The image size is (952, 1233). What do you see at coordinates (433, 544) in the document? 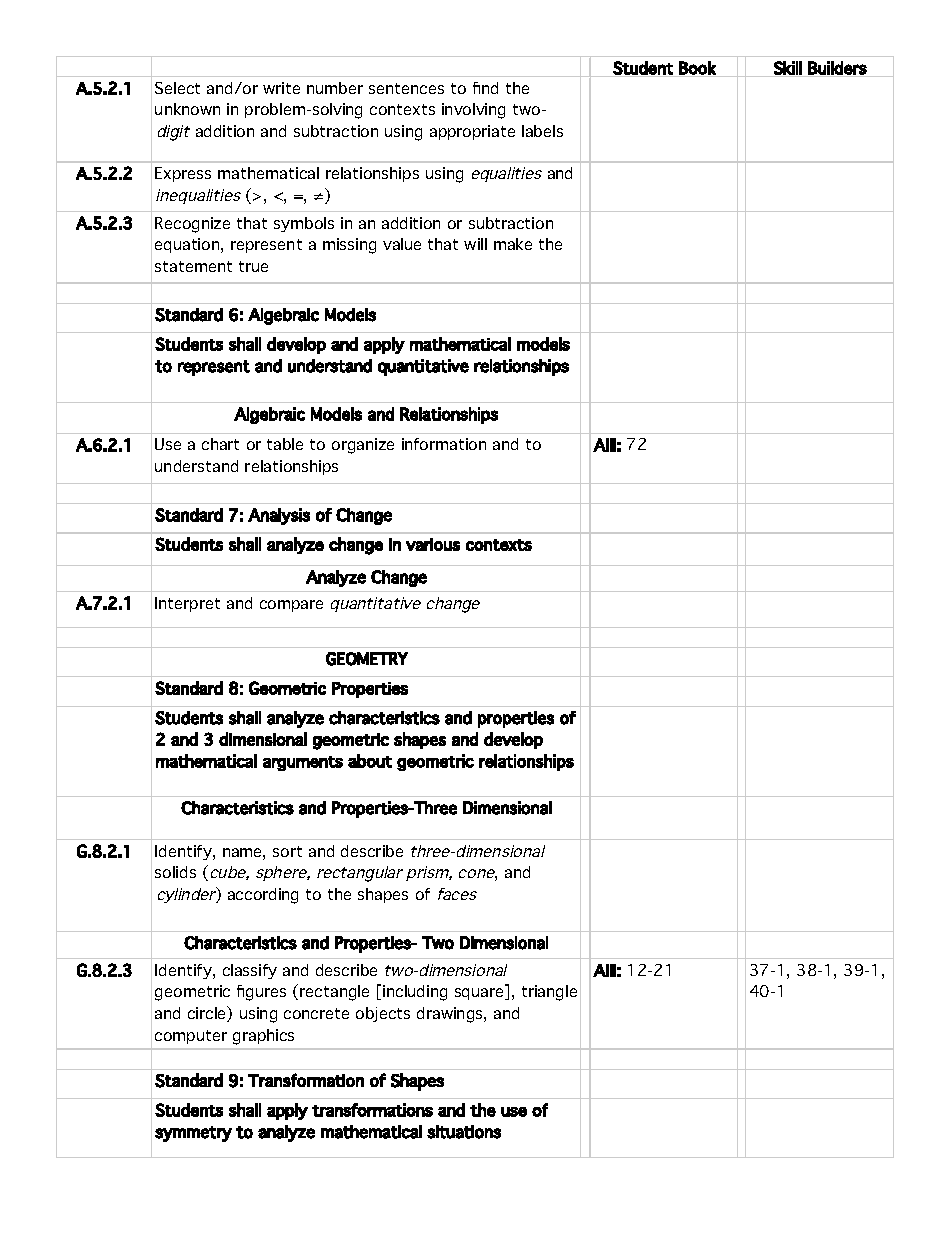
I see `various` at bounding box center [433, 544].
